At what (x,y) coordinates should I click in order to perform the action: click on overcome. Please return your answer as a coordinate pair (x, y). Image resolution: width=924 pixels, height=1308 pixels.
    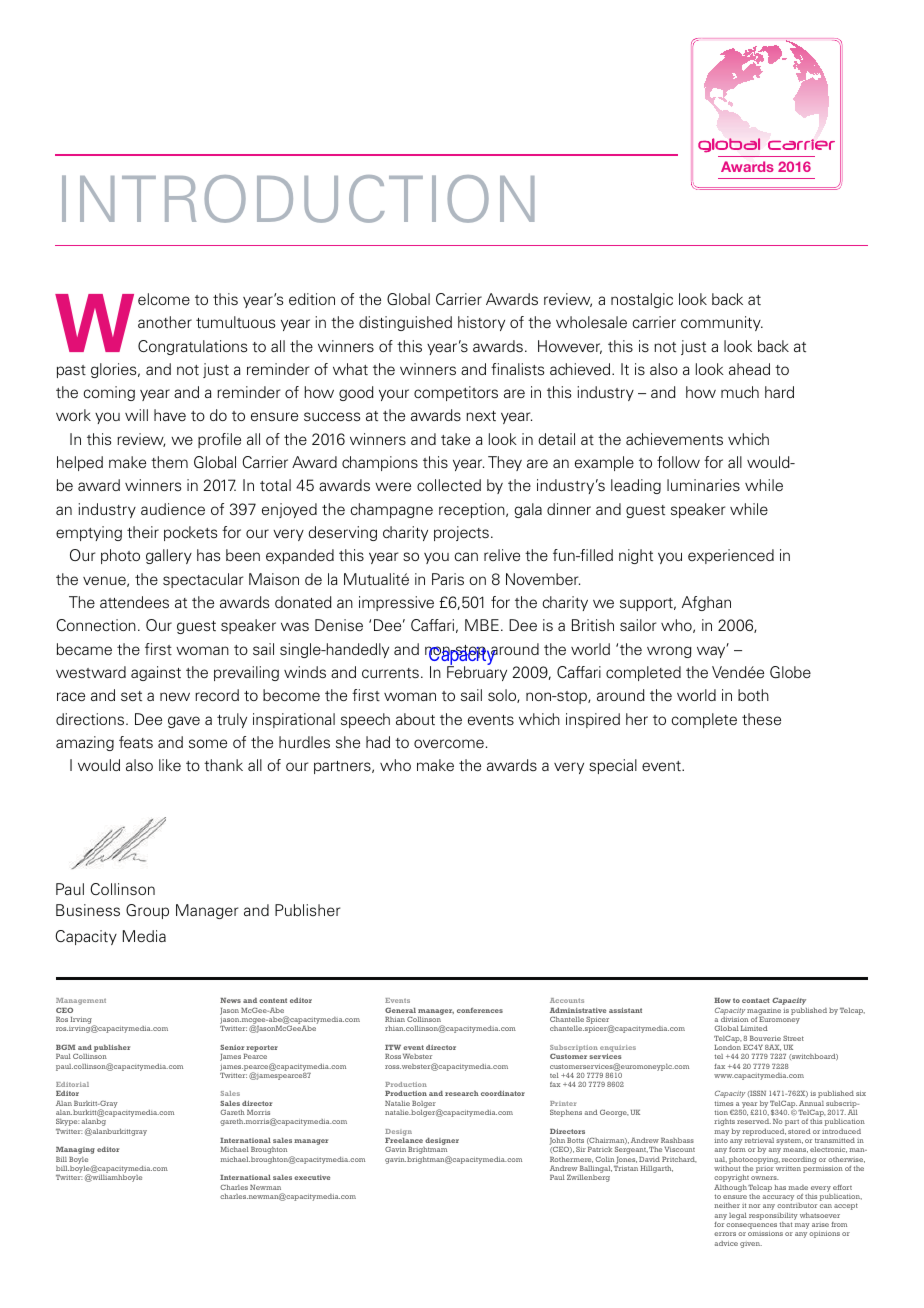
    Looking at the image, I should click on (449, 743).
